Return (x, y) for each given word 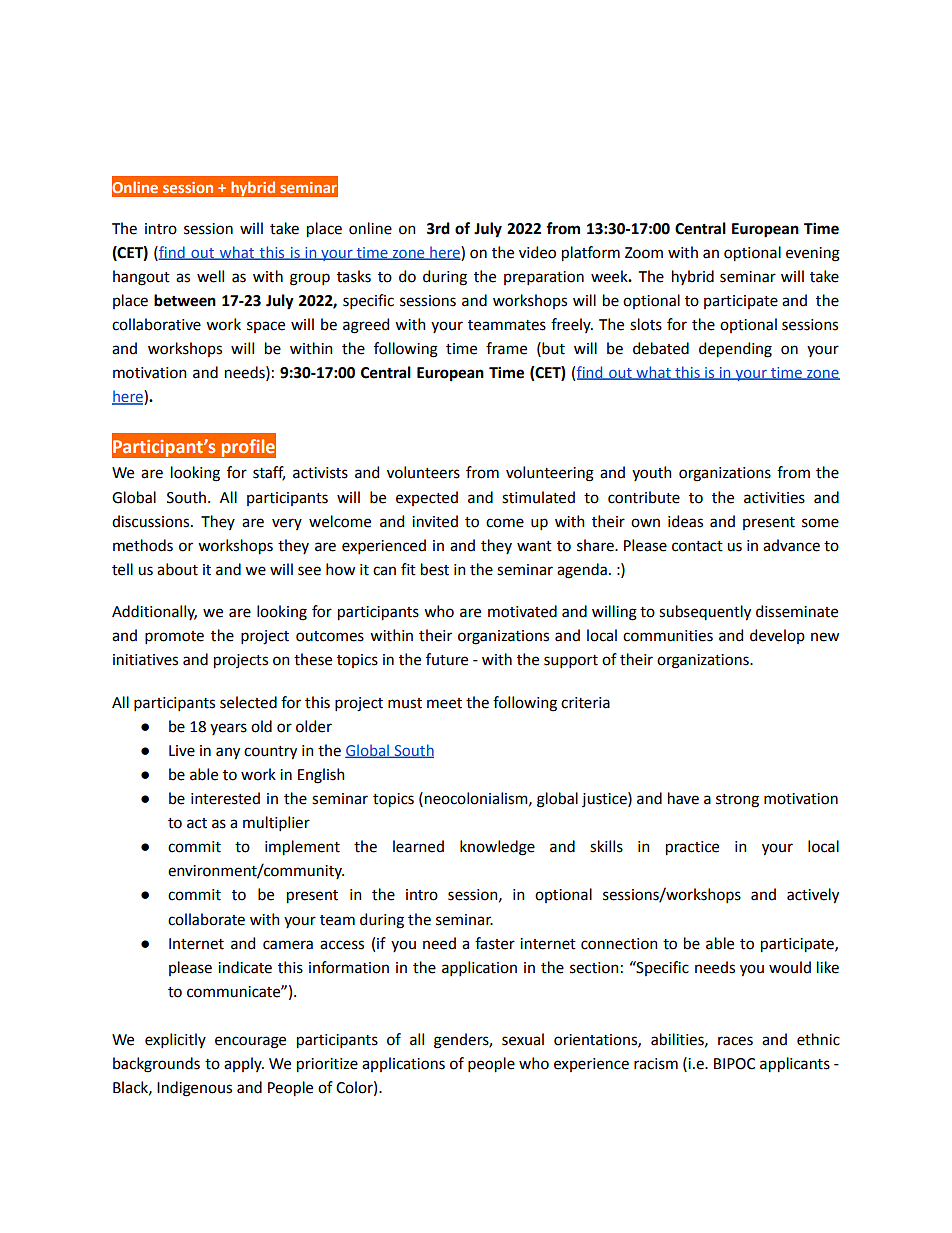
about (177, 569)
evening (813, 254)
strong (737, 801)
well (210, 276)
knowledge (497, 848)
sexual (523, 1039)
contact (697, 546)
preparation (544, 278)
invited (435, 521)
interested (225, 798)
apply (244, 1064)
